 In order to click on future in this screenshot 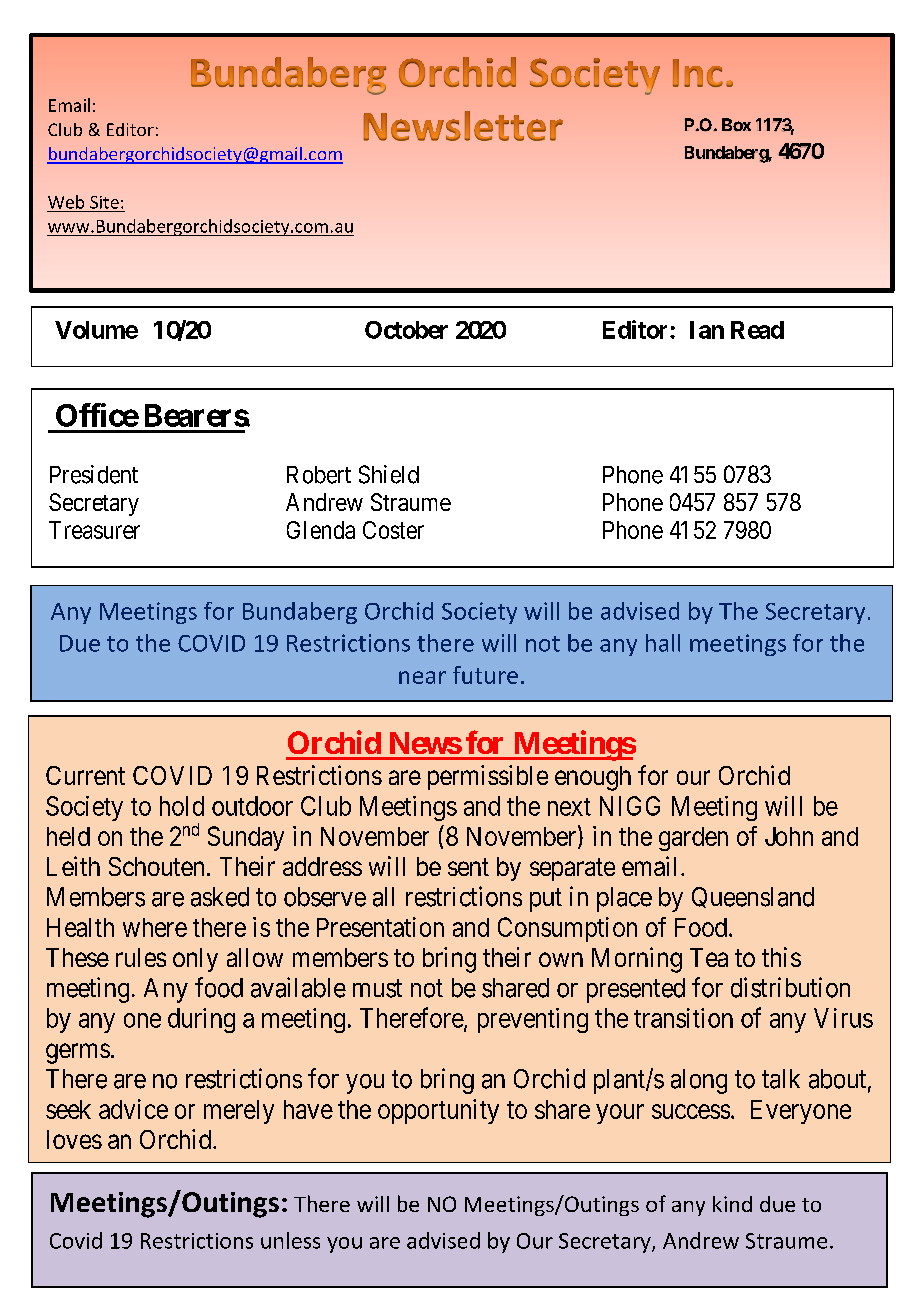, I will do `click(485, 675)`.
